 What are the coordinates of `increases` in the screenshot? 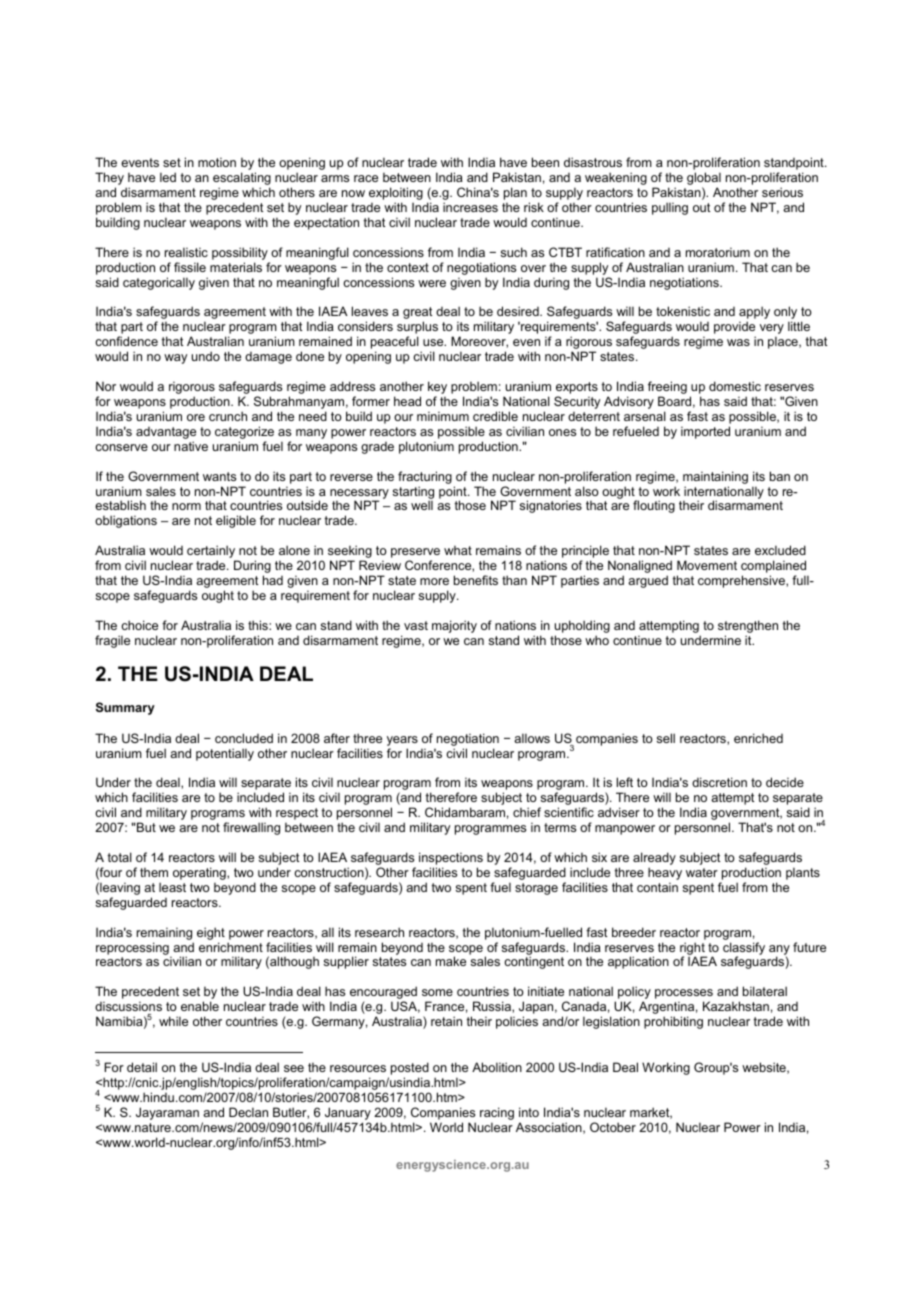 It's located at (470, 207).
